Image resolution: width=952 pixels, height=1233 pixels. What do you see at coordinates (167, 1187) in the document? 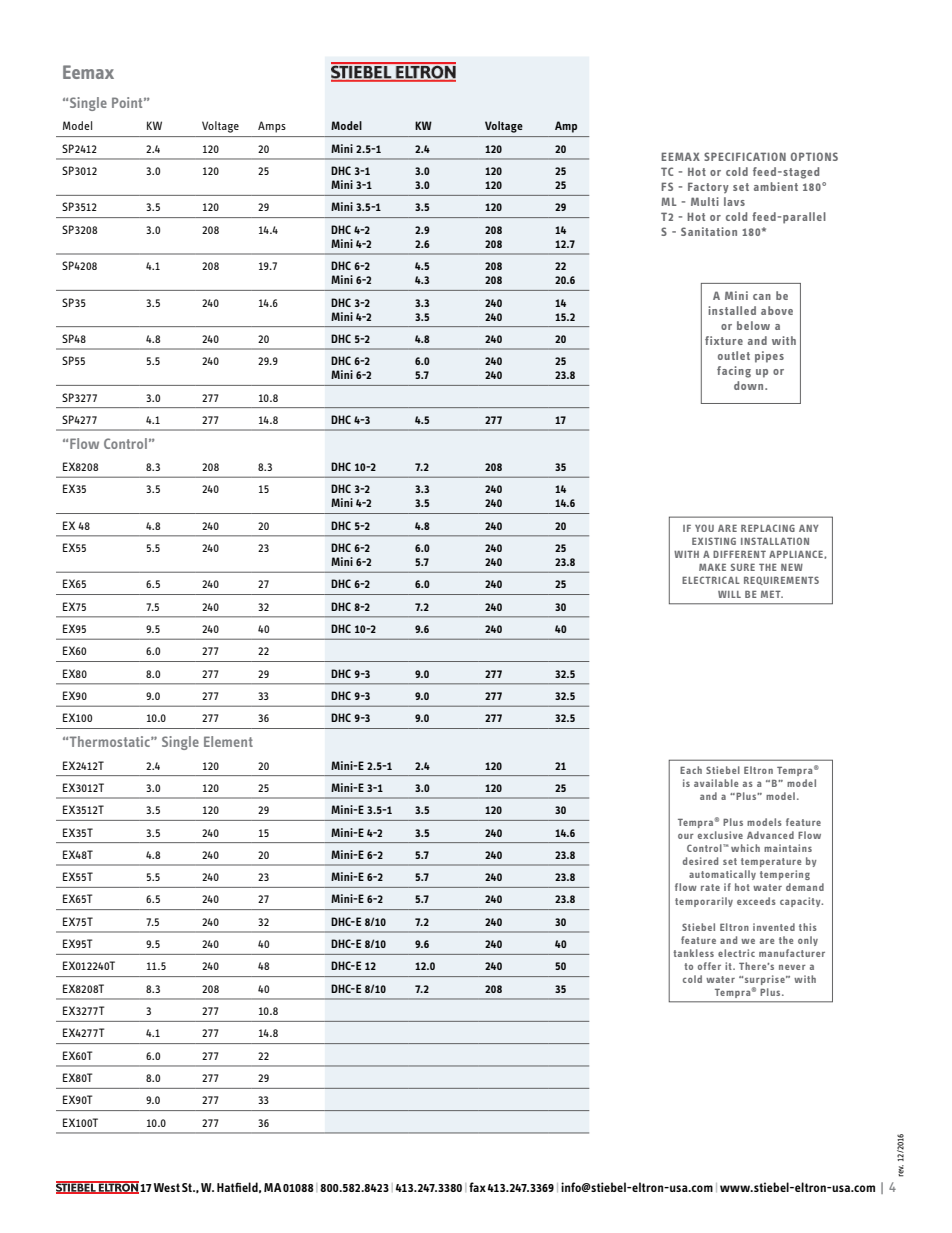
I see `West` at bounding box center [167, 1187].
